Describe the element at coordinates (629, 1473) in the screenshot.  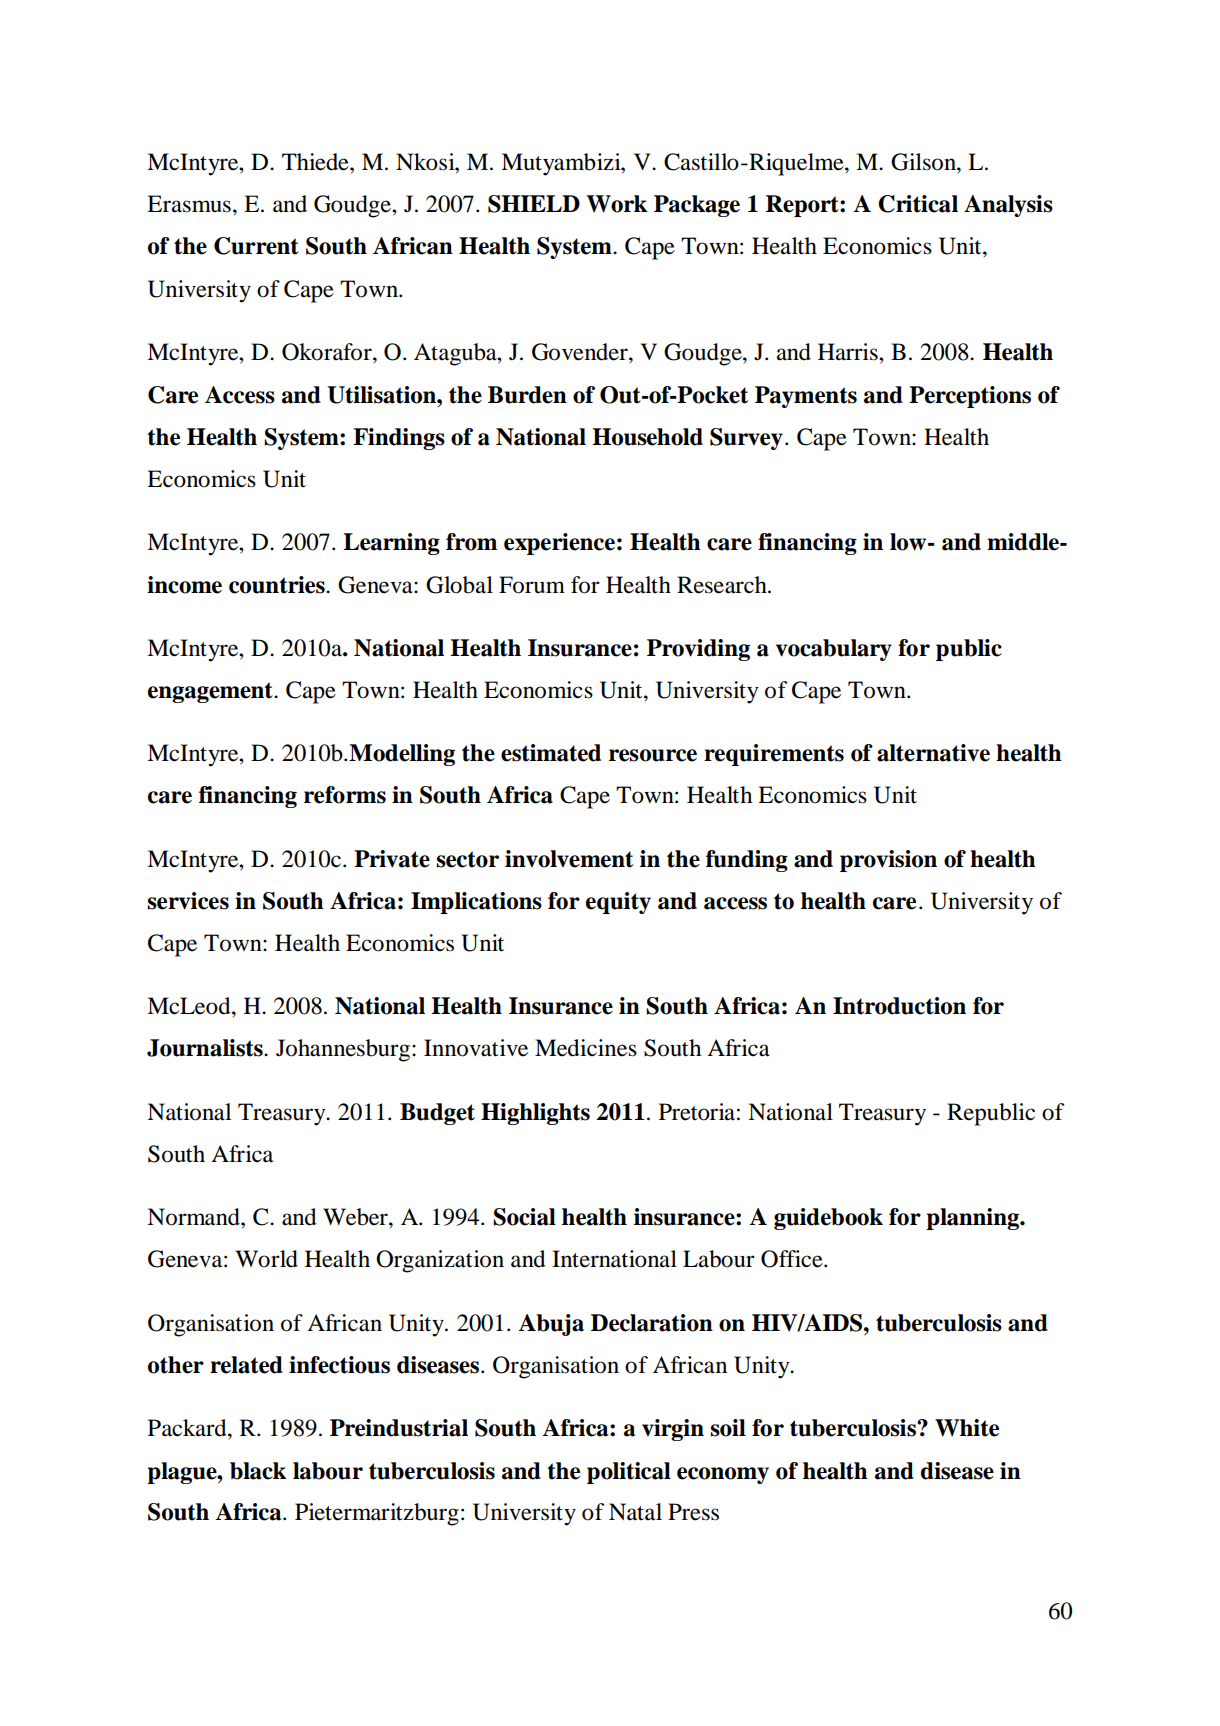
I see `political` at that location.
